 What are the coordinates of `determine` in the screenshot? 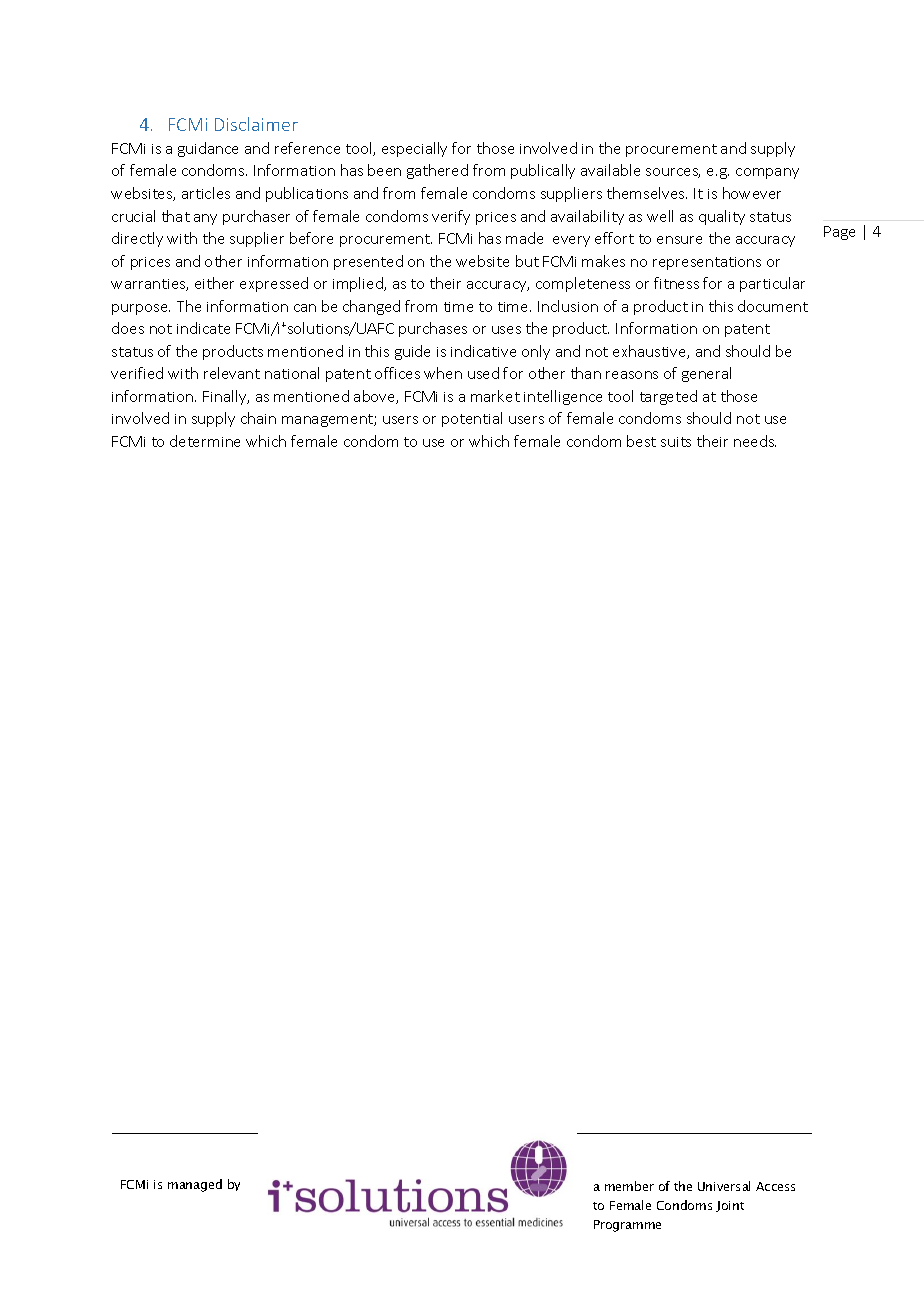 It's located at (205, 441).
